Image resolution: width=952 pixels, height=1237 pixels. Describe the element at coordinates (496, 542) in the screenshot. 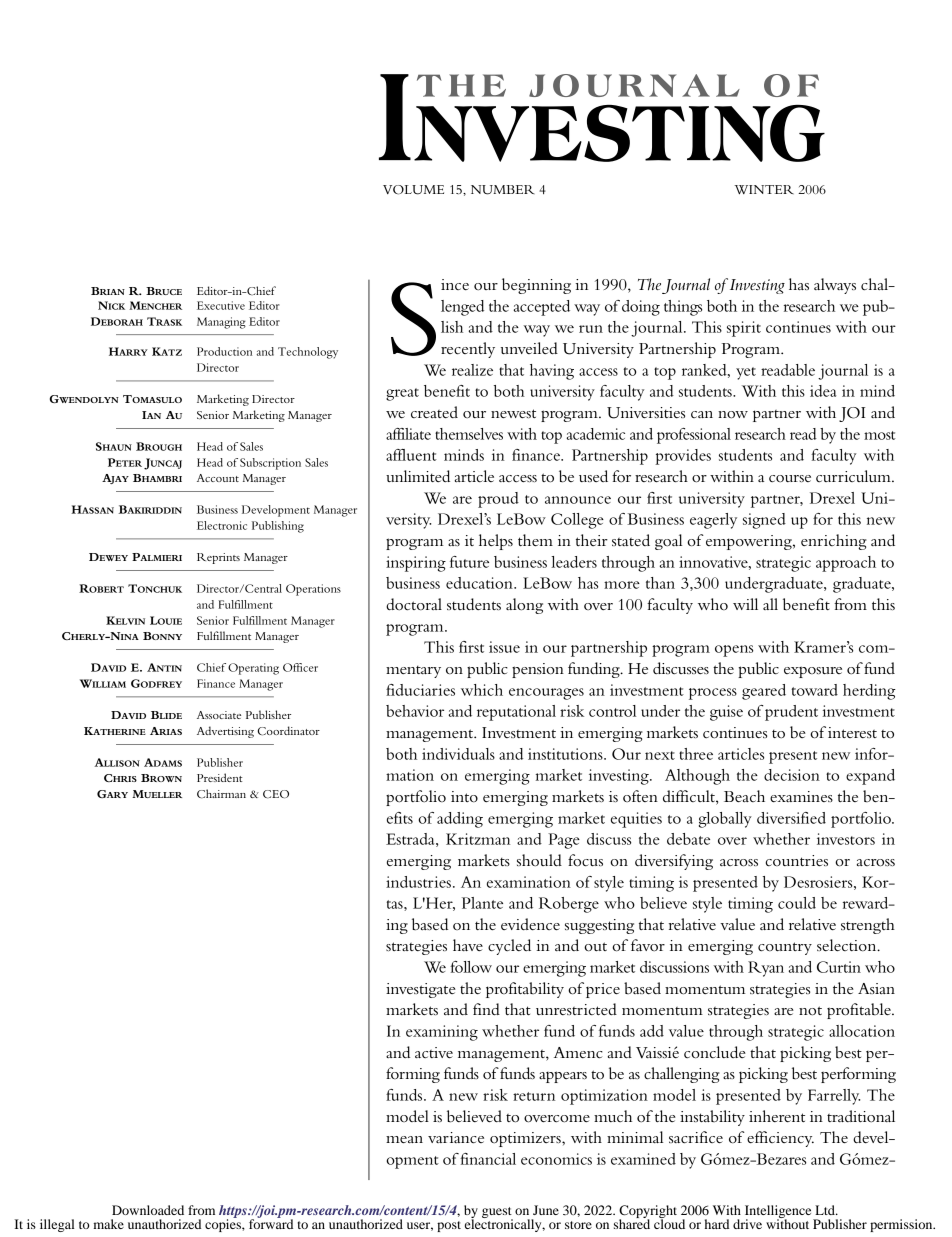

I see `helps` at that location.
